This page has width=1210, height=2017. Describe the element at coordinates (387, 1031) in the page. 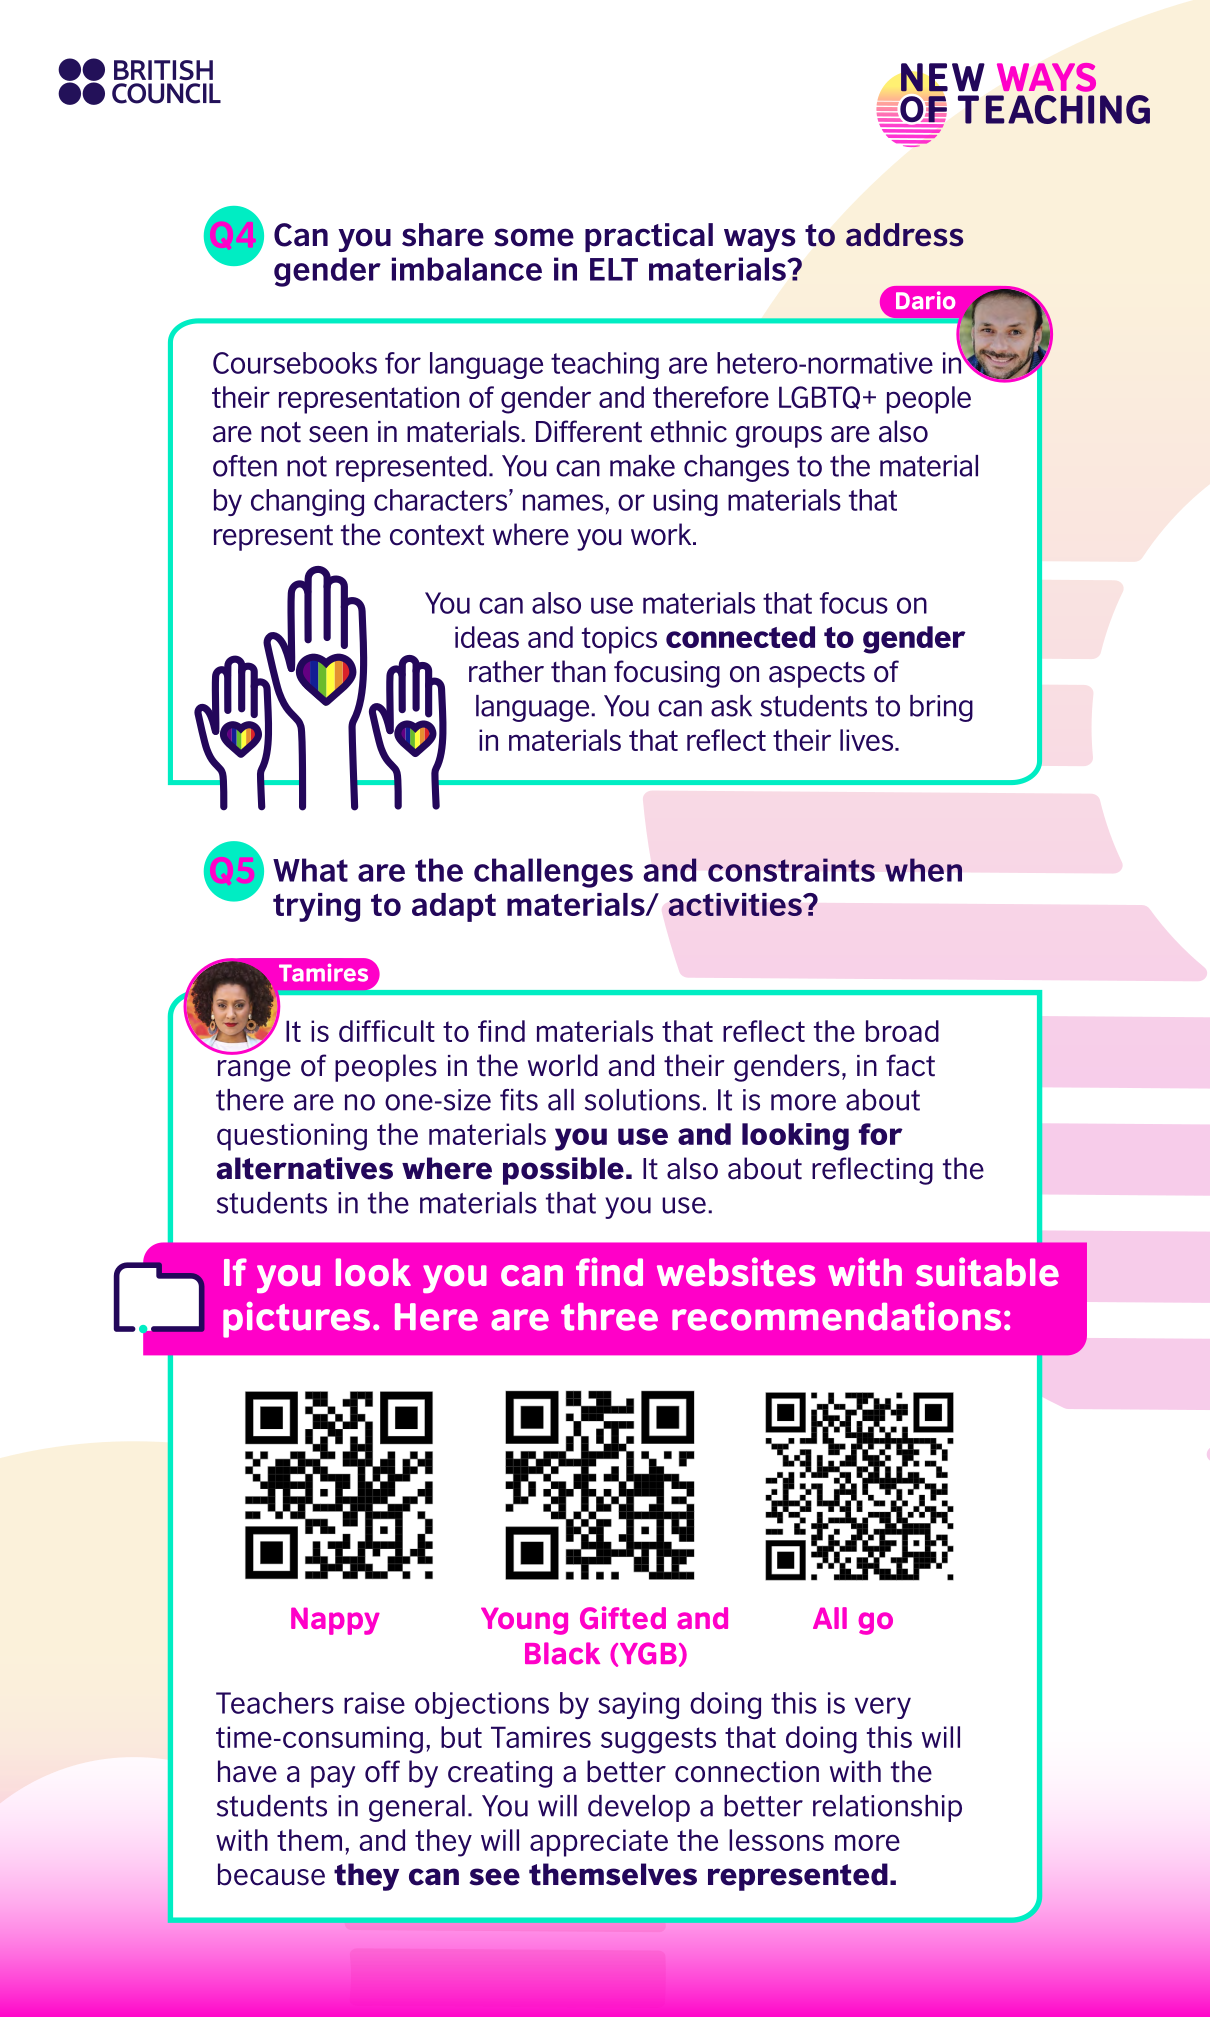

I see `difficult` at that location.
